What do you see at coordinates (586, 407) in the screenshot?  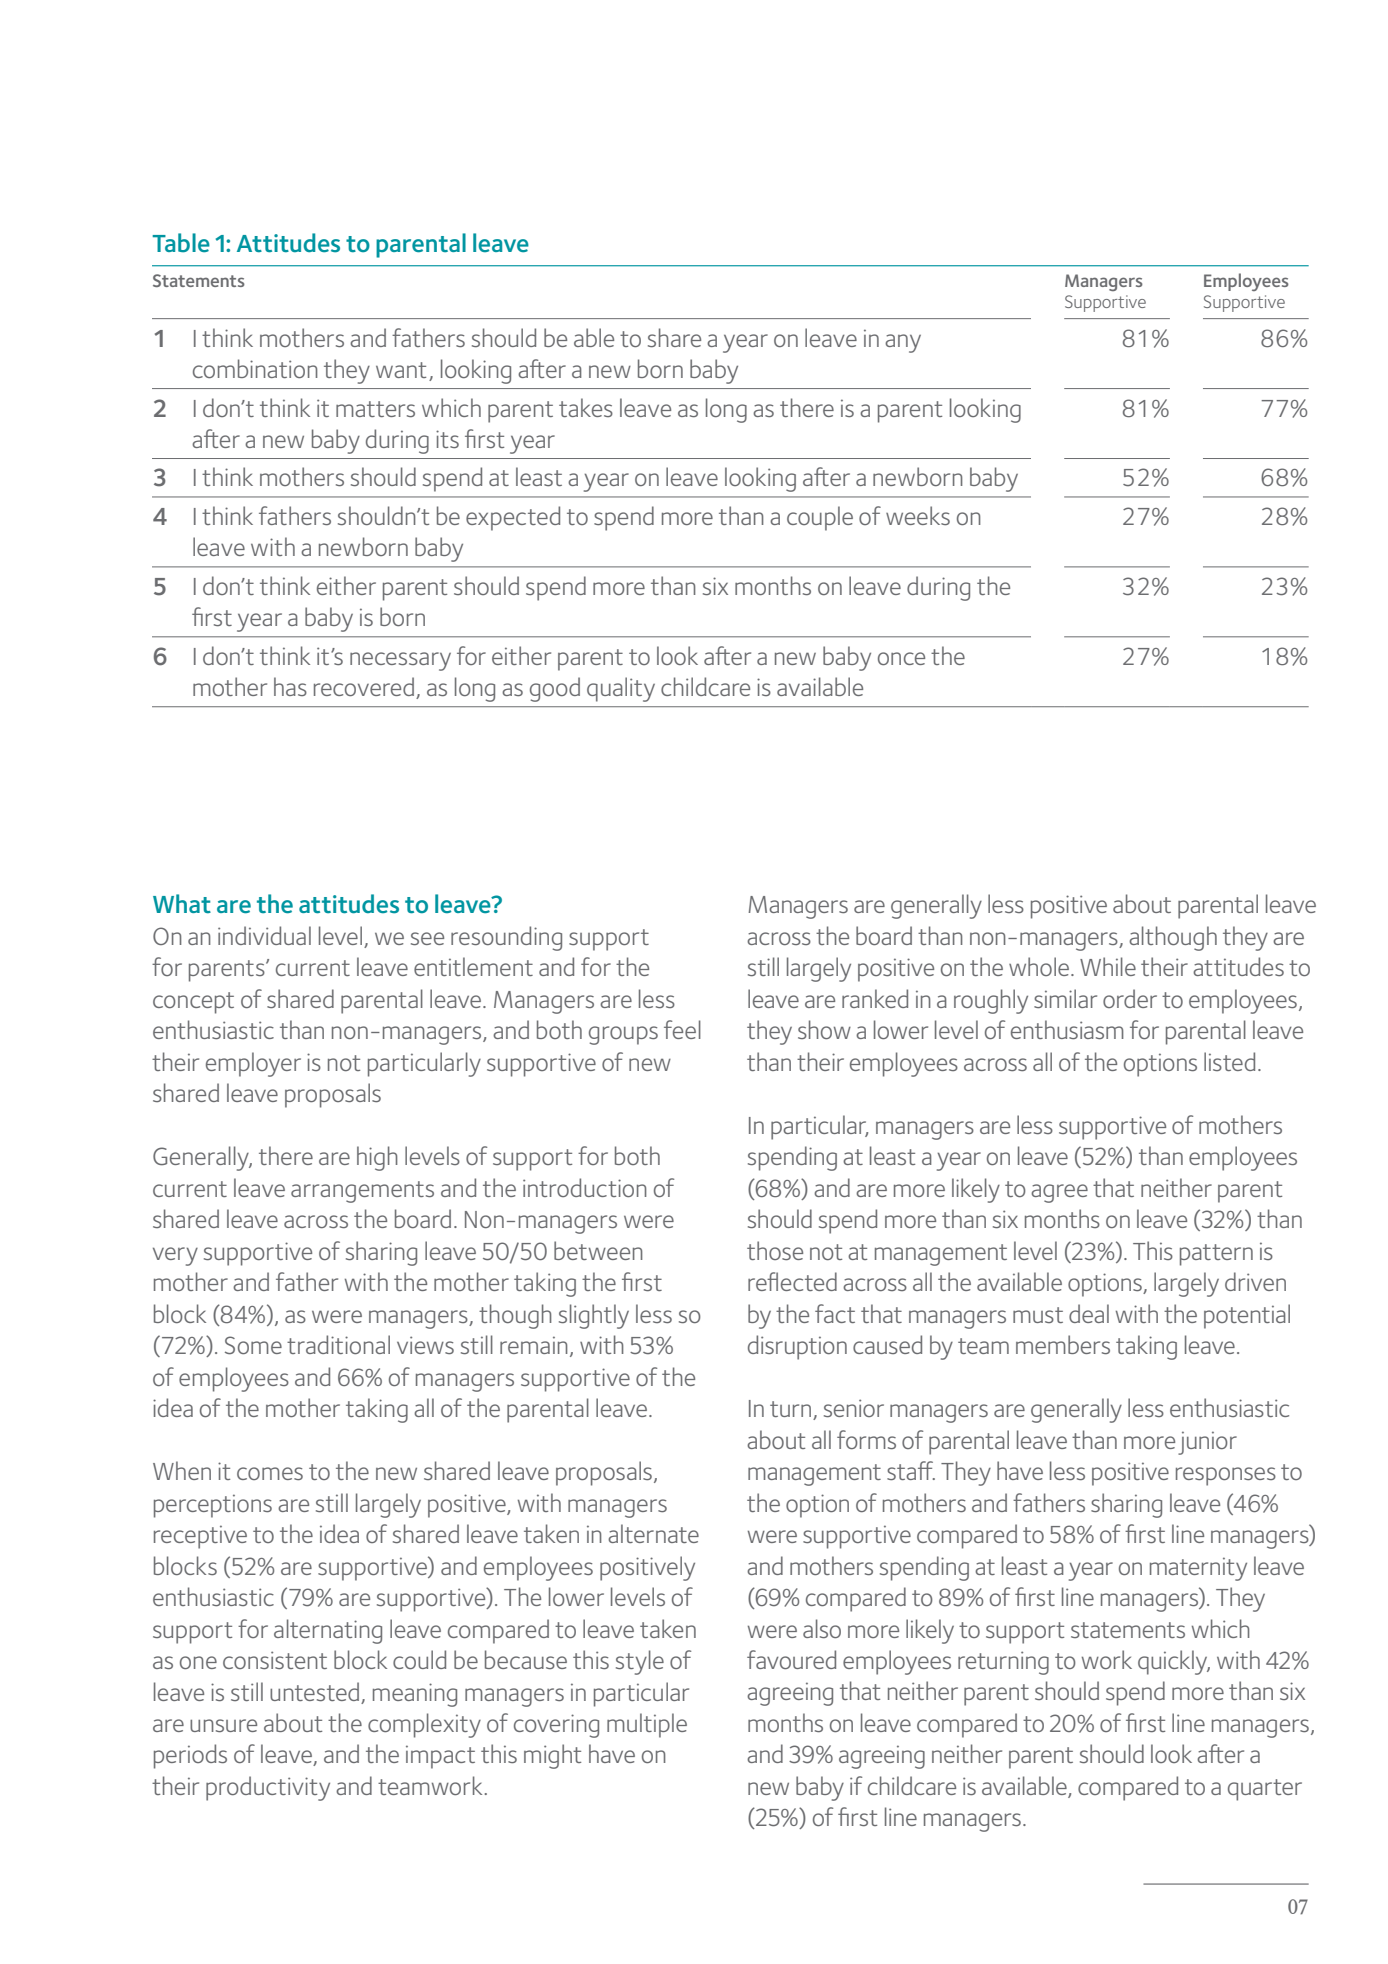 I see `takes` at bounding box center [586, 407].
